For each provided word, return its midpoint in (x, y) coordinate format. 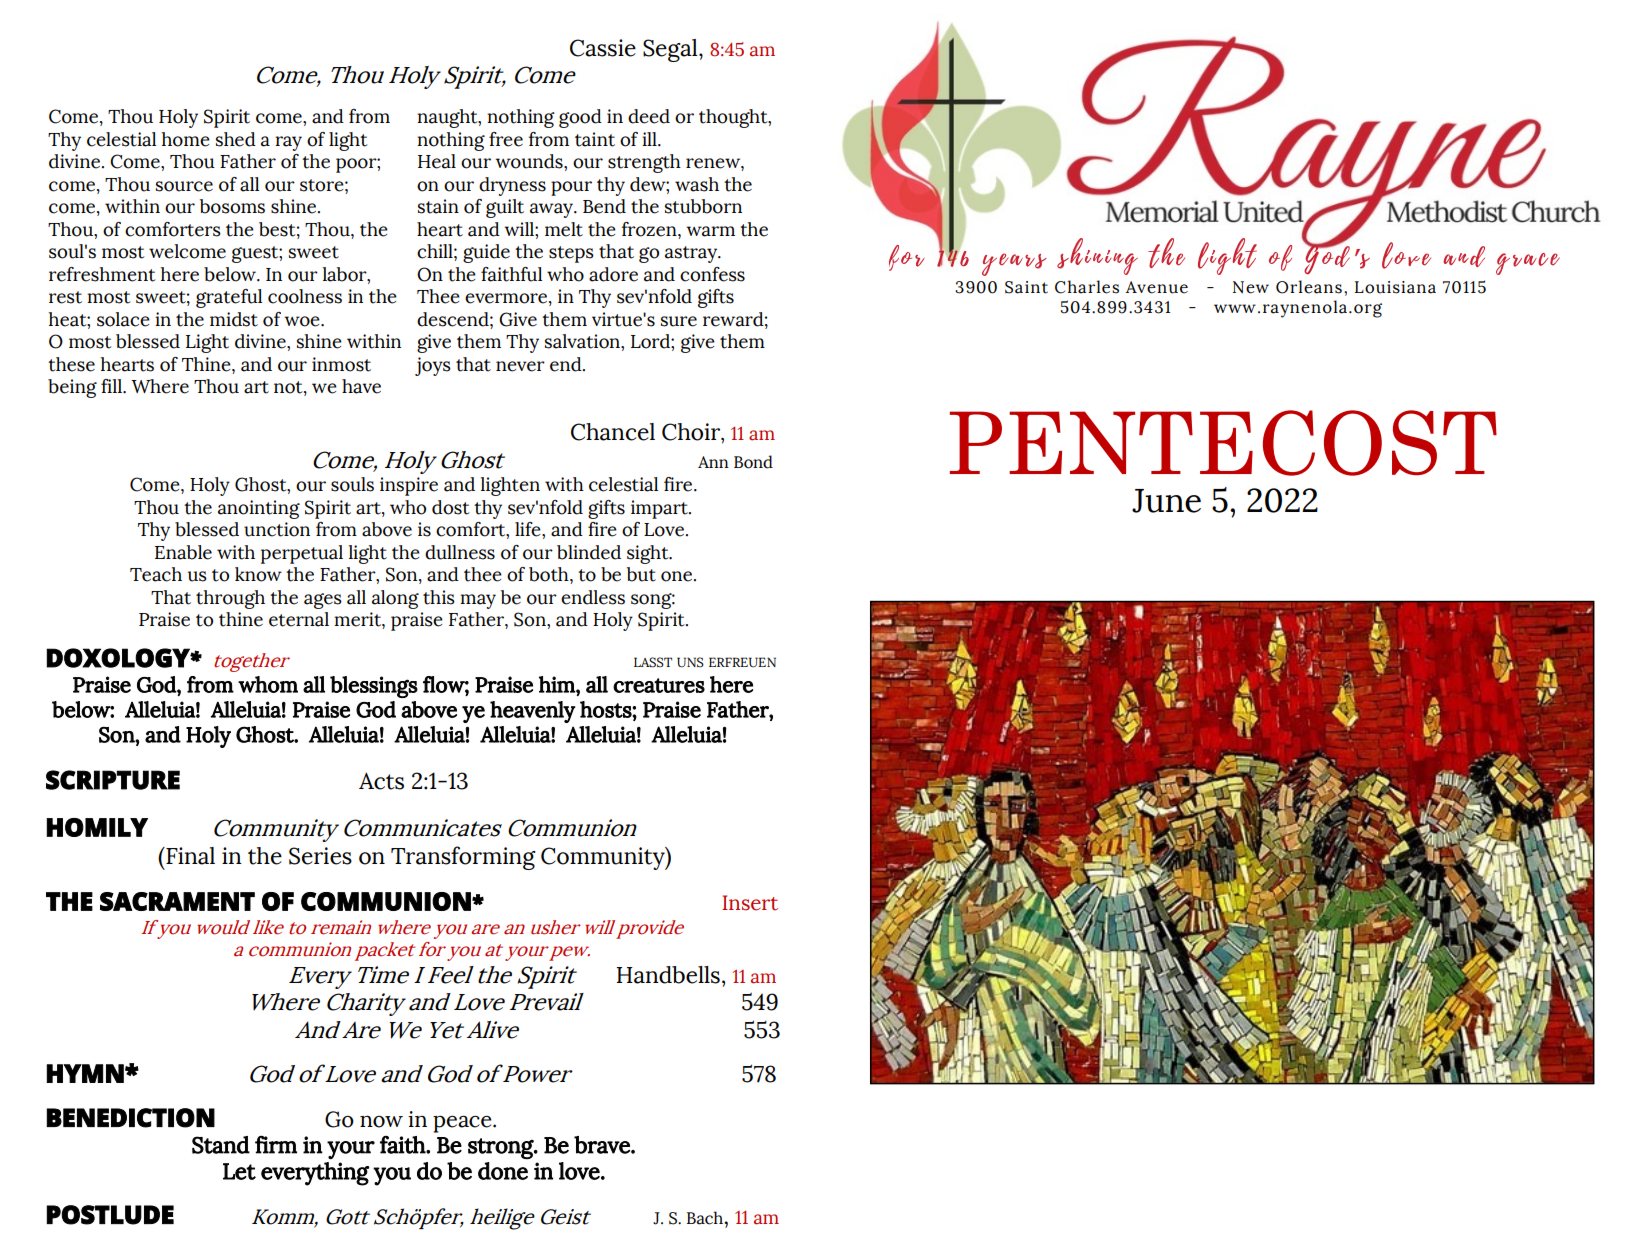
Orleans (1309, 287)
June (1166, 501)
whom (268, 684)
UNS (690, 662)
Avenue (1157, 287)
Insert (750, 903)
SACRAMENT (177, 901)
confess (712, 274)
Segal (671, 50)
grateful (229, 298)
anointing (259, 509)
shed (236, 139)
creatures (659, 685)
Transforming (463, 858)
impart (660, 509)
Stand (221, 1145)
